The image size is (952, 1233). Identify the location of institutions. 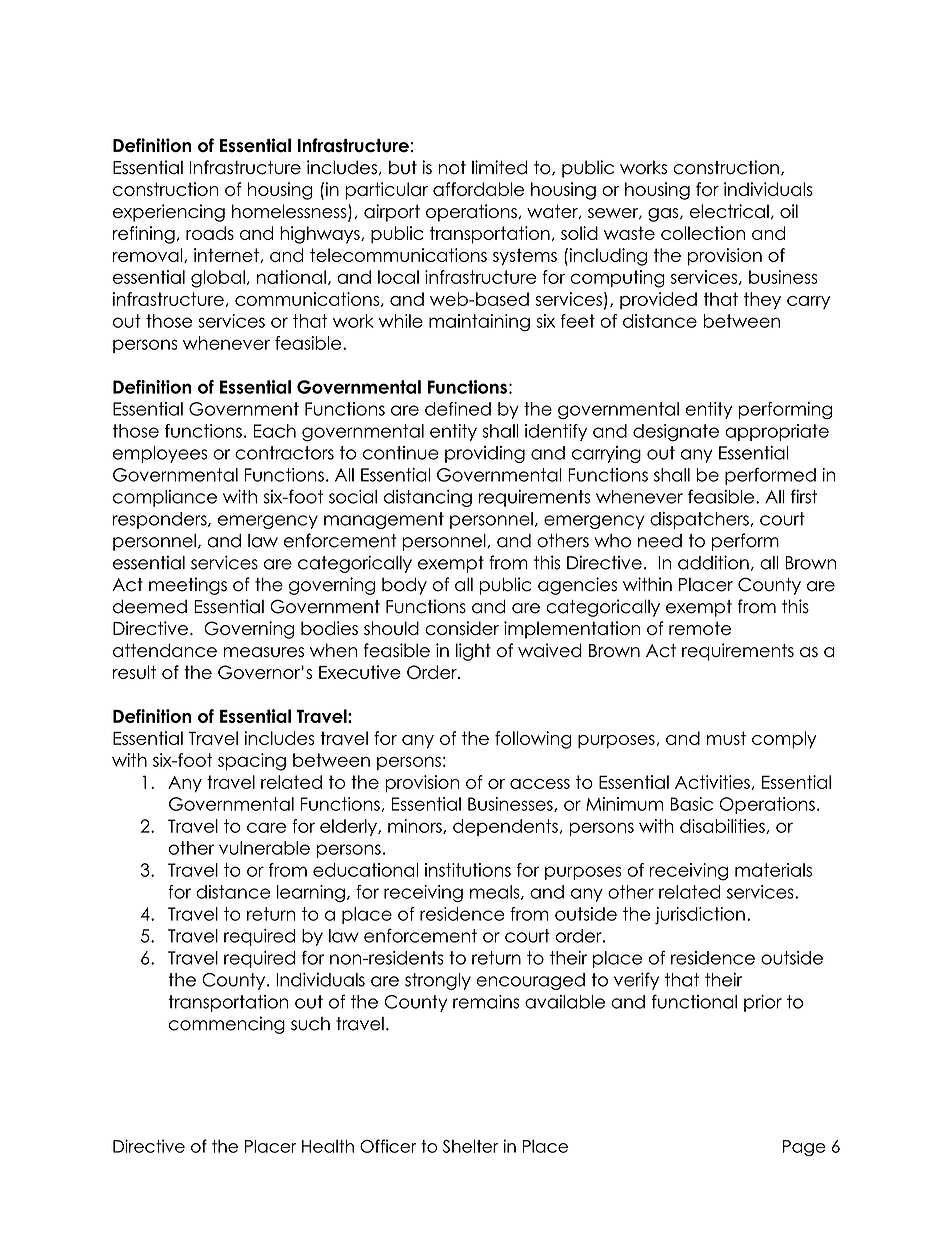
(468, 870).
